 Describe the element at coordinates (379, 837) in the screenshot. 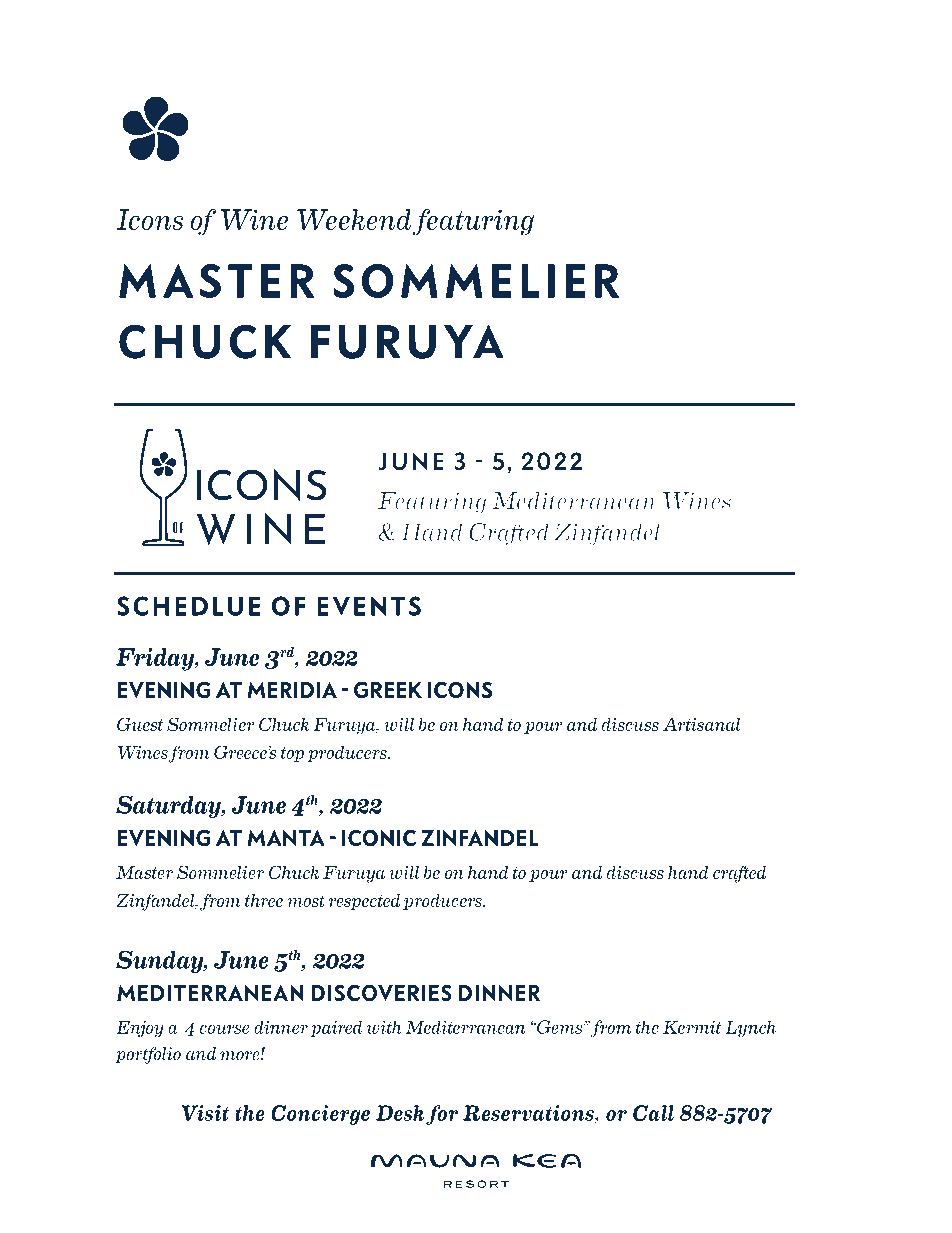

I see `ICONIC` at that location.
